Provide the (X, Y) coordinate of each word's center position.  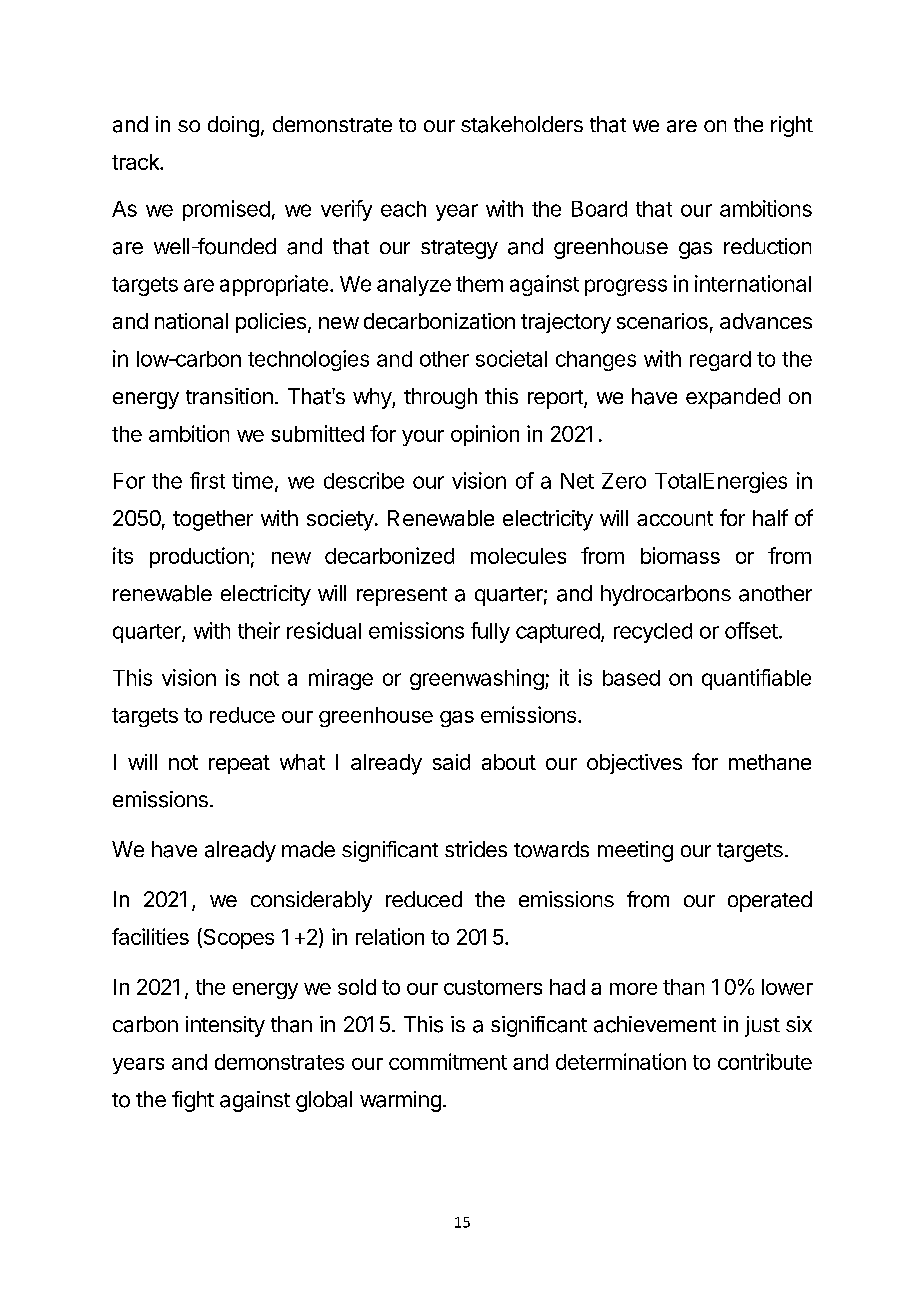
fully (490, 632)
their (259, 630)
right (792, 126)
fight (193, 1101)
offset (751, 630)
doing (233, 126)
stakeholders (522, 124)
